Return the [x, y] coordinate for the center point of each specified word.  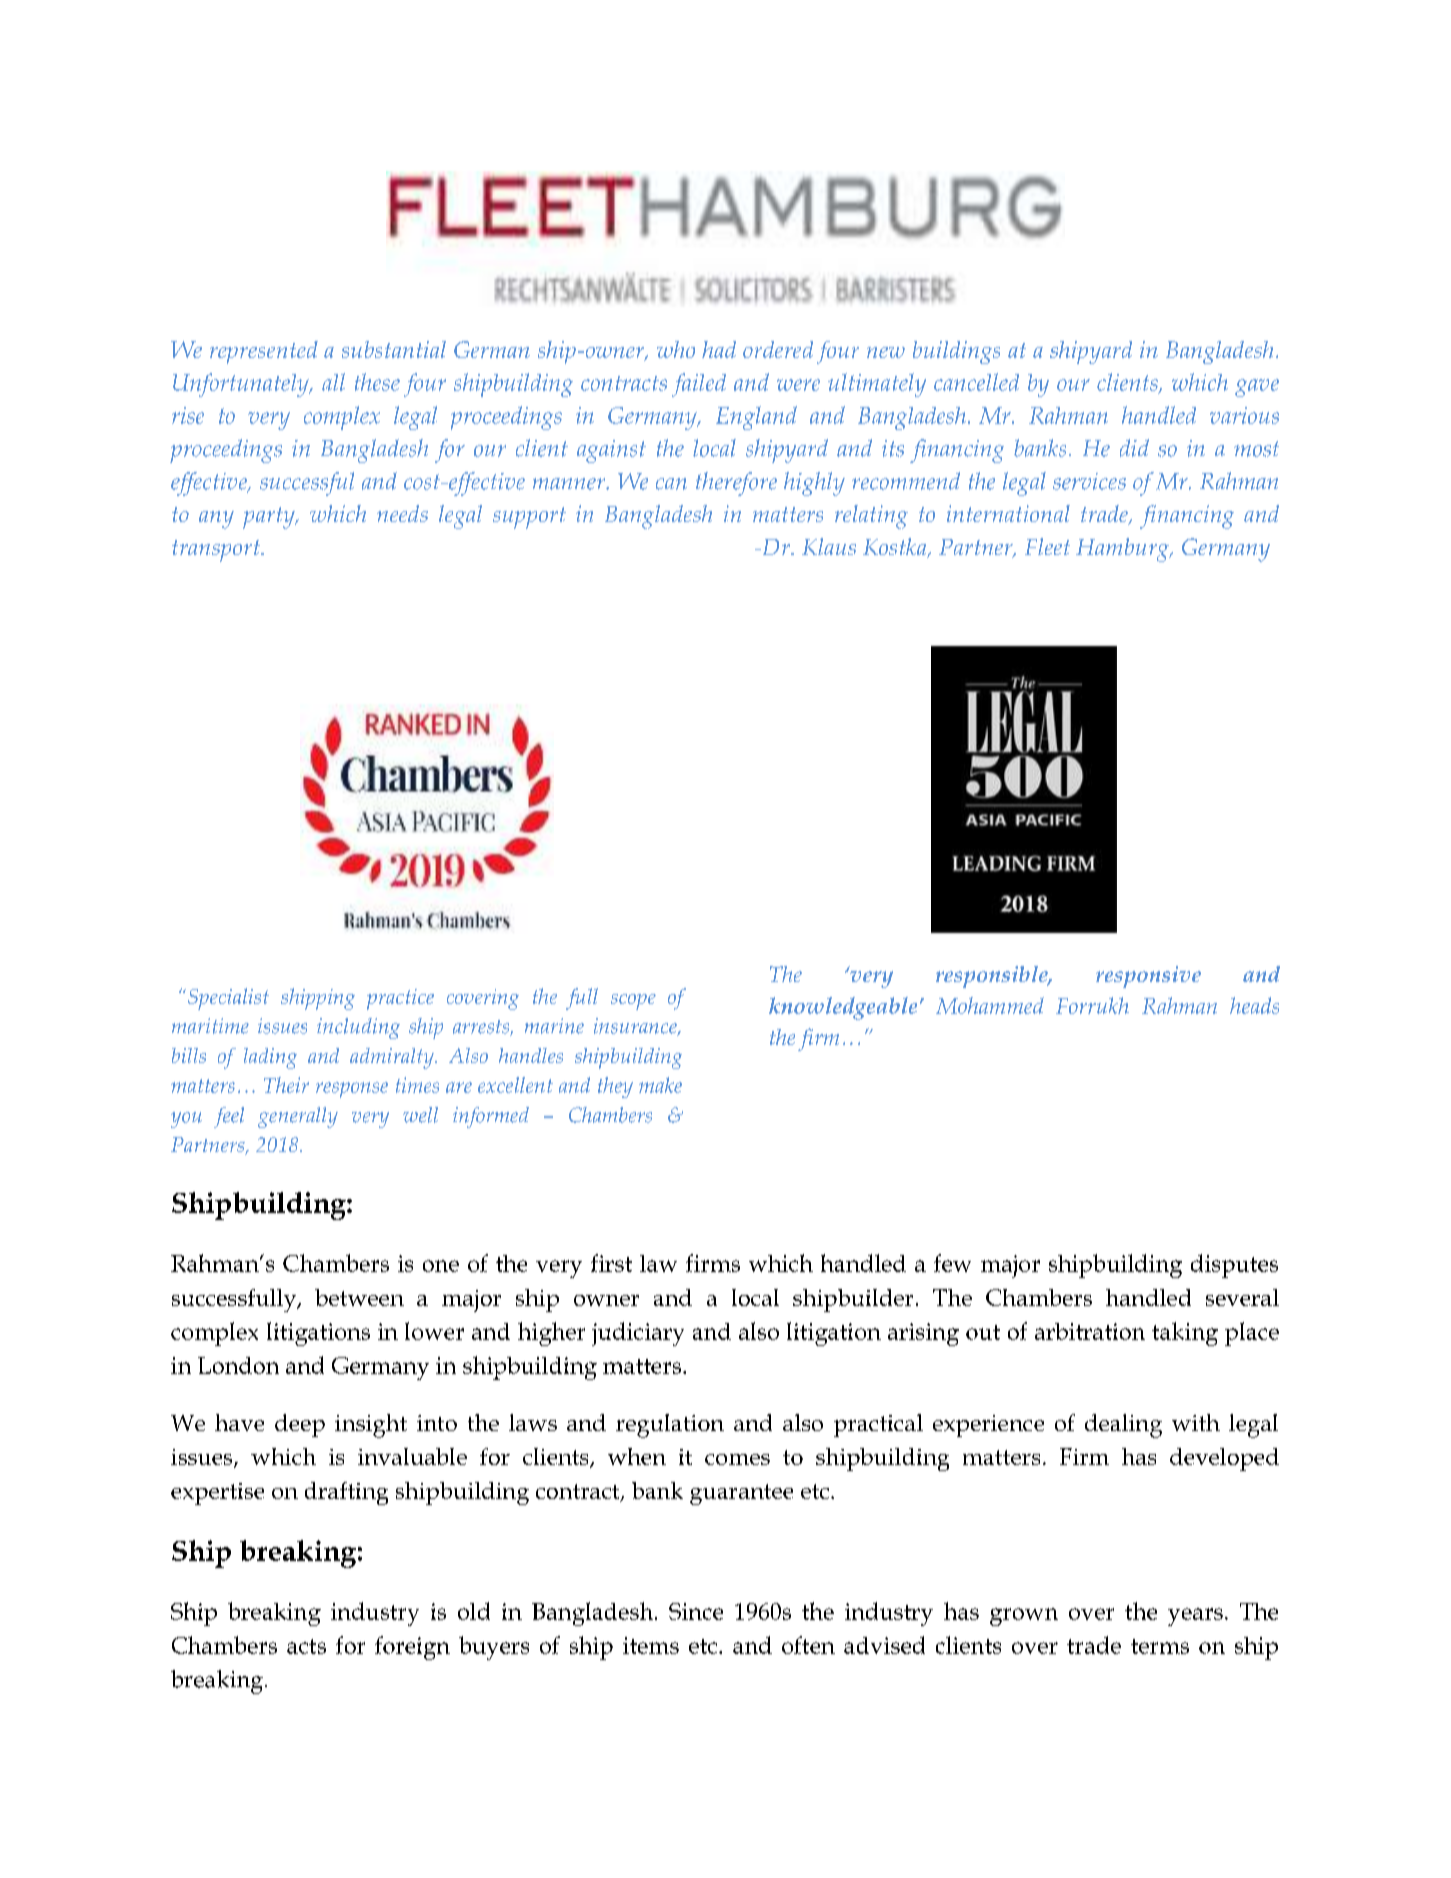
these [377, 382]
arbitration [1090, 1331]
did [1134, 448]
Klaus [829, 546]
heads [1254, 1005]
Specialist [228, 999]
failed [699, 385]
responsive [1148, 977]
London [238, 1365]
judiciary [638, 1334]
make [660, 1085]
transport [217, 551]
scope [633, 1002]
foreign [412, 1648]
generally [298, 1117]
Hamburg [1123, 550]
